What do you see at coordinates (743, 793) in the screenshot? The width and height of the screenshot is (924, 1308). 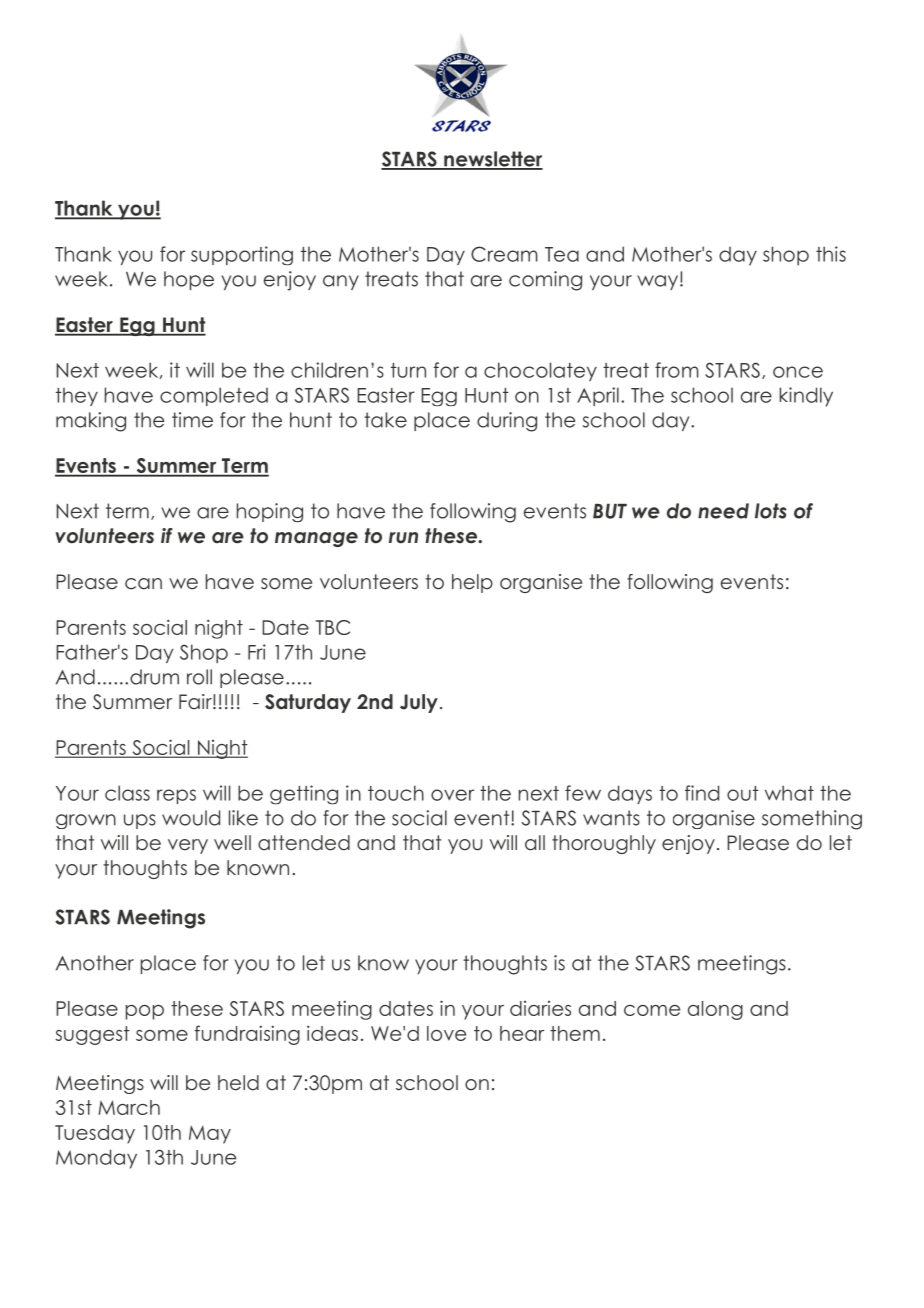 I see `out` at bounding box center [743, 793].
